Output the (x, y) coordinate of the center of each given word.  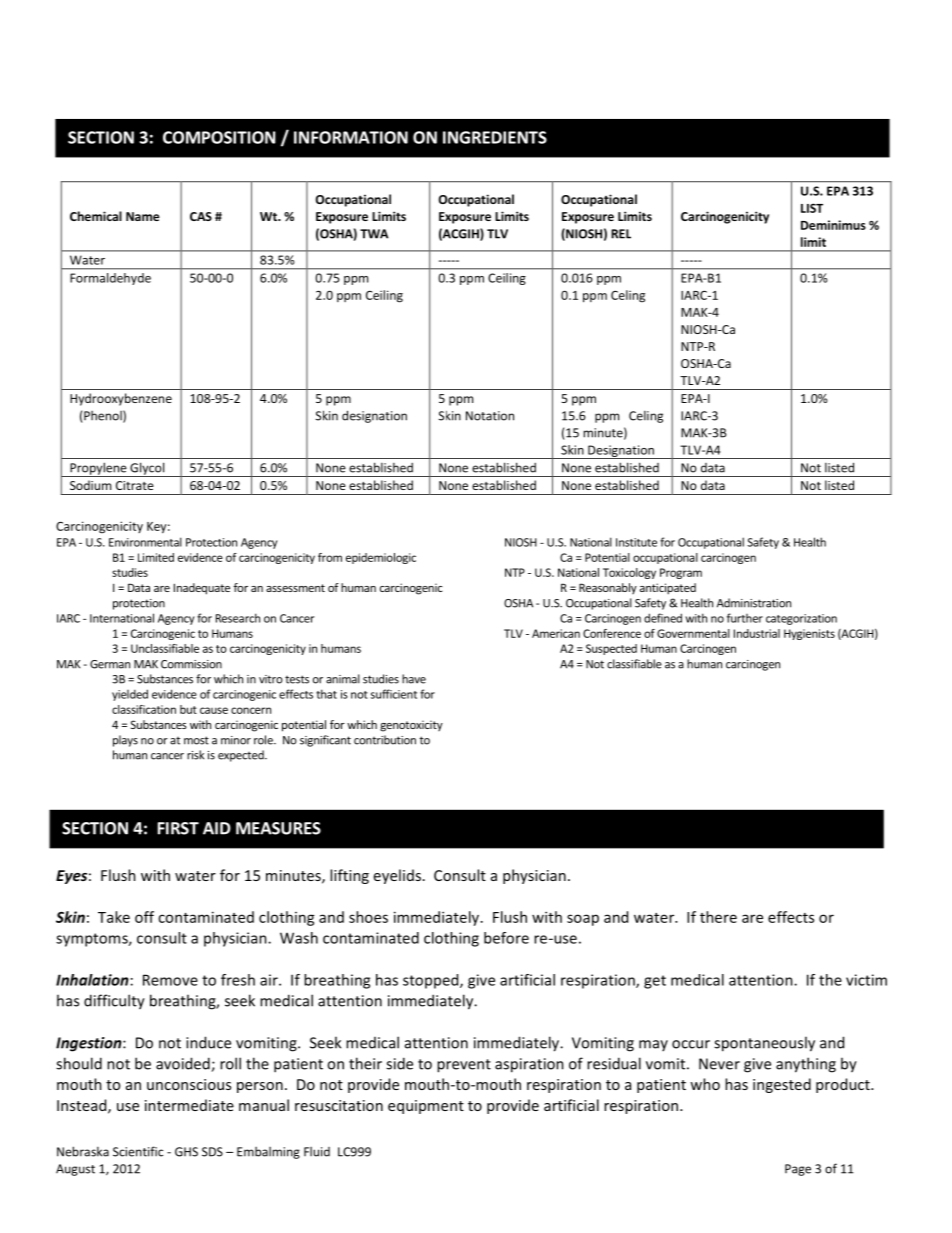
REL (621, 234)
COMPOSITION (219, 137)
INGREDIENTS (495, 137)
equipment (426, 1107)
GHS (186, 1152)
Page (798, 1170)
